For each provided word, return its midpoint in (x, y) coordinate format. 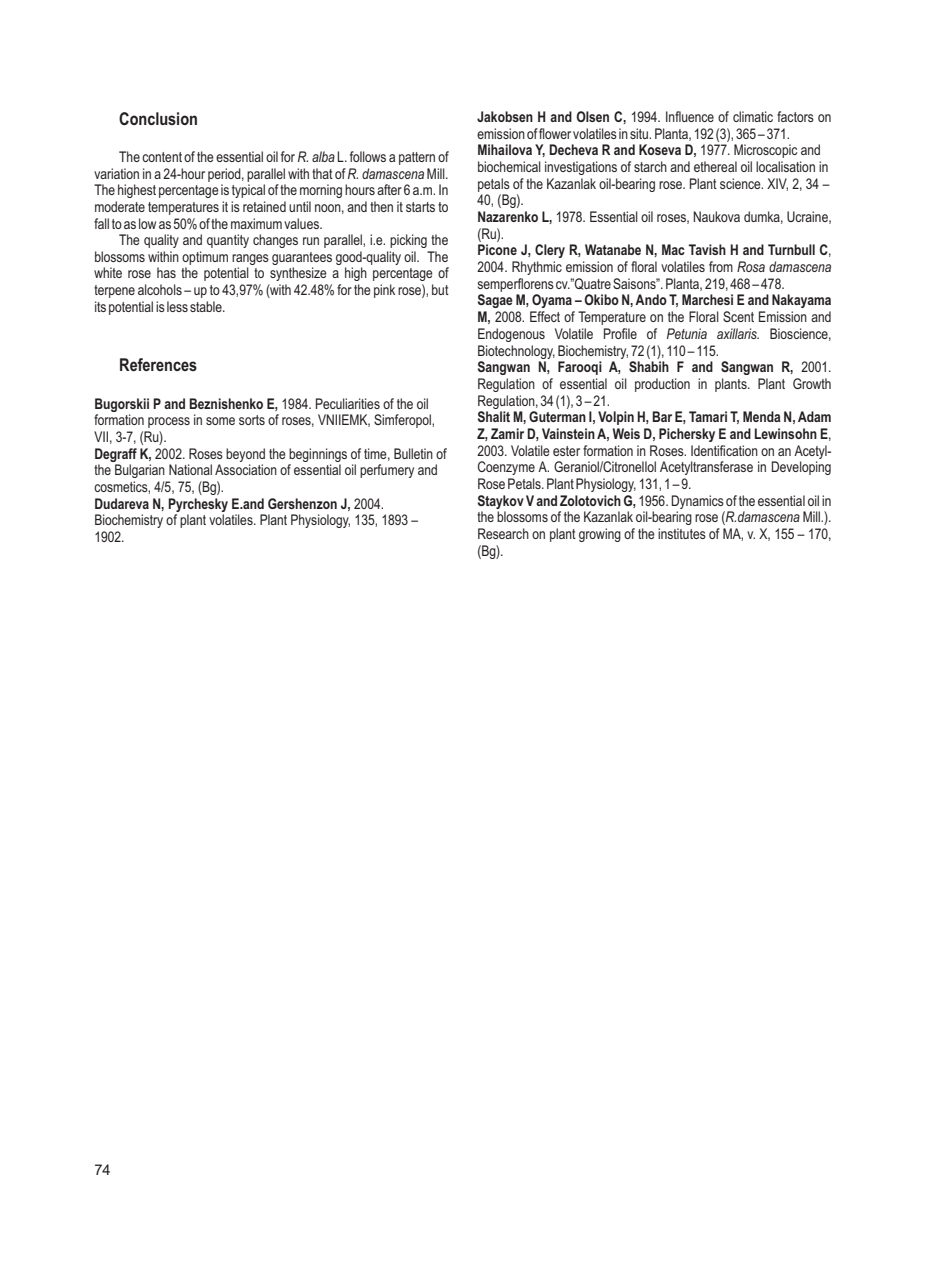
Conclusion (158, 118)
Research (503, 533)
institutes (682, 533)
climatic (753, 116)
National (190, 469)
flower (555, 133)
